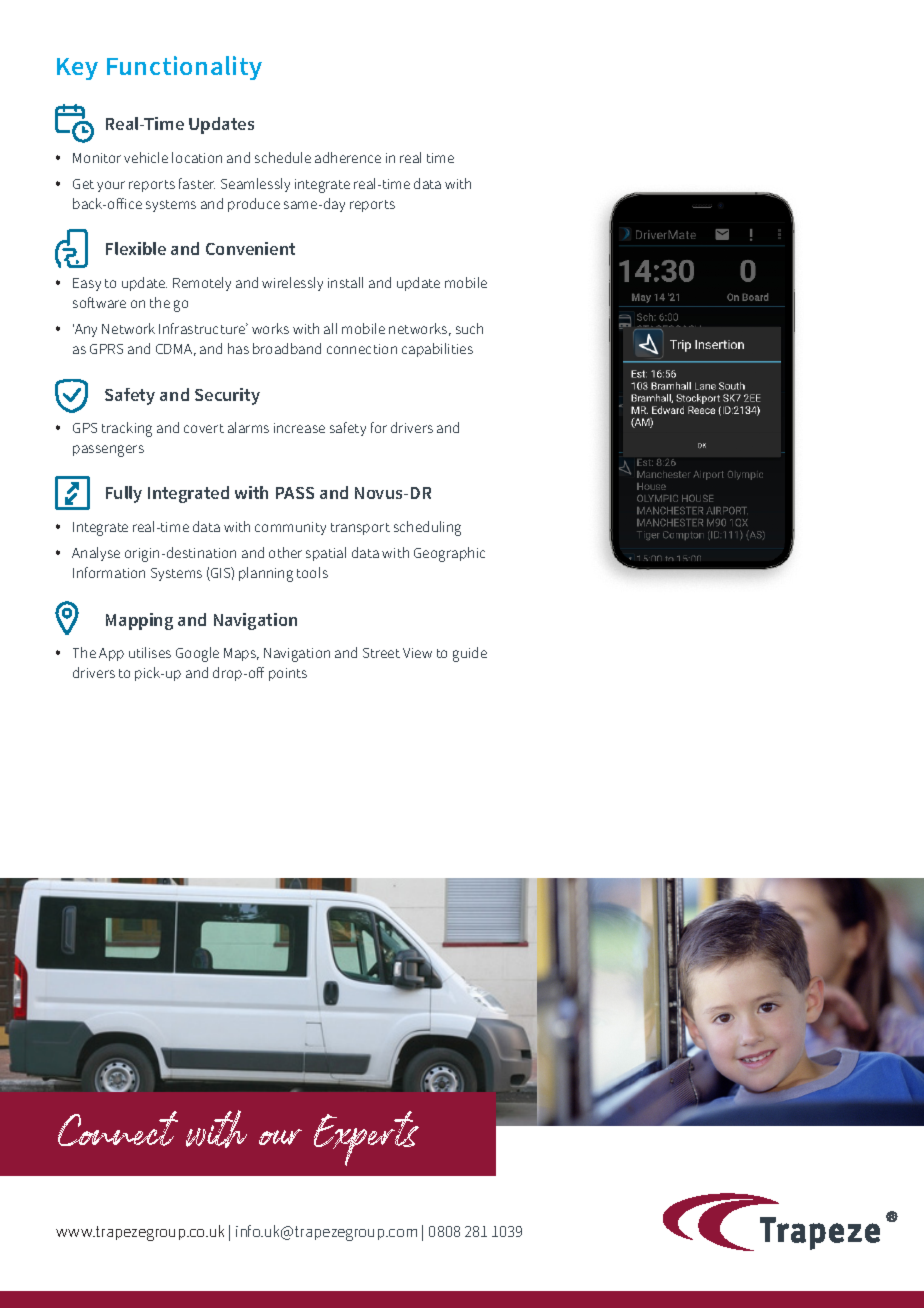 This screenshot has width=924, height=1308. I want to click on View, so click(417, 653).
